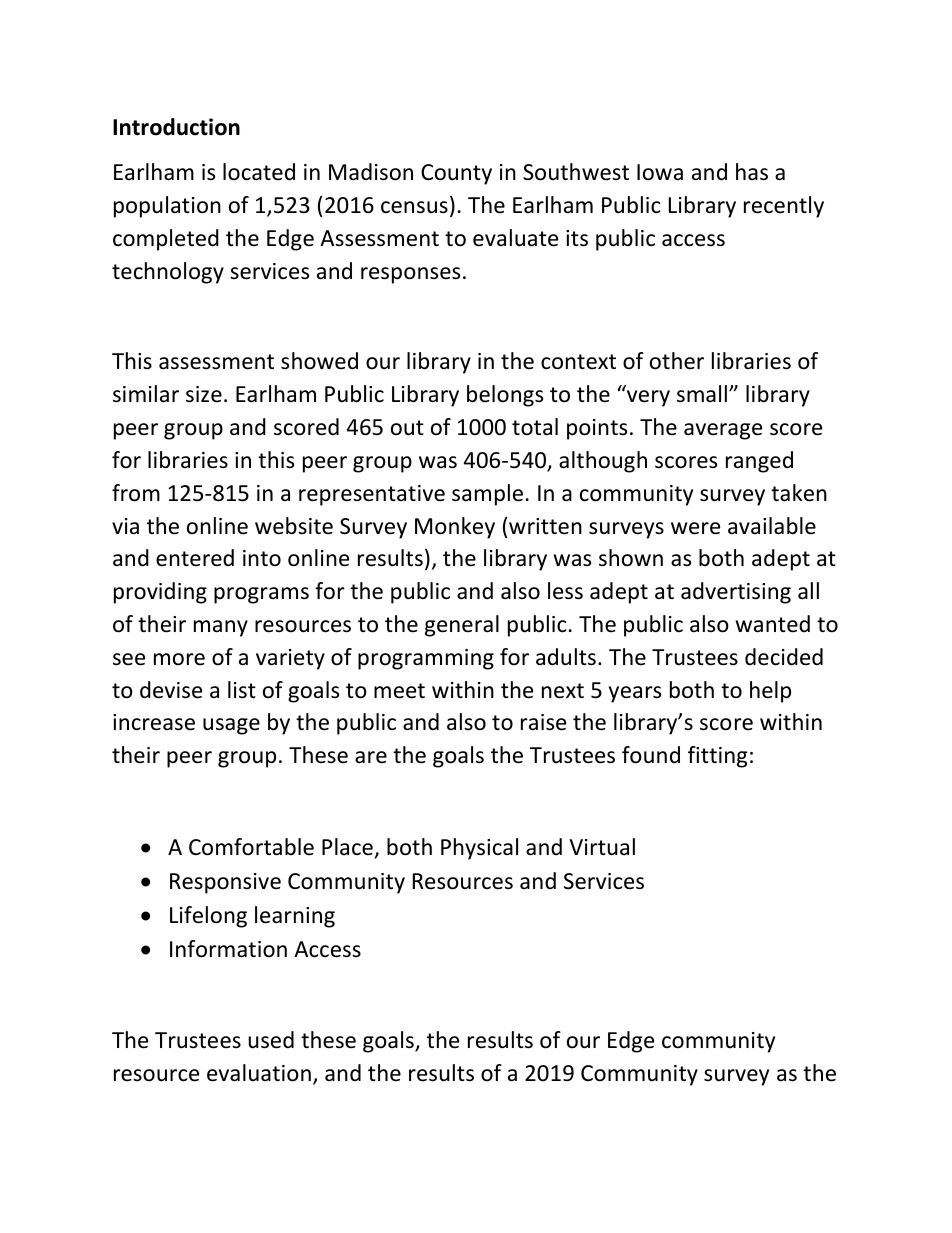 The image size is (952, 1233). Describe the element at coordinates (456, 174) in the page. I see `County` at that location.
